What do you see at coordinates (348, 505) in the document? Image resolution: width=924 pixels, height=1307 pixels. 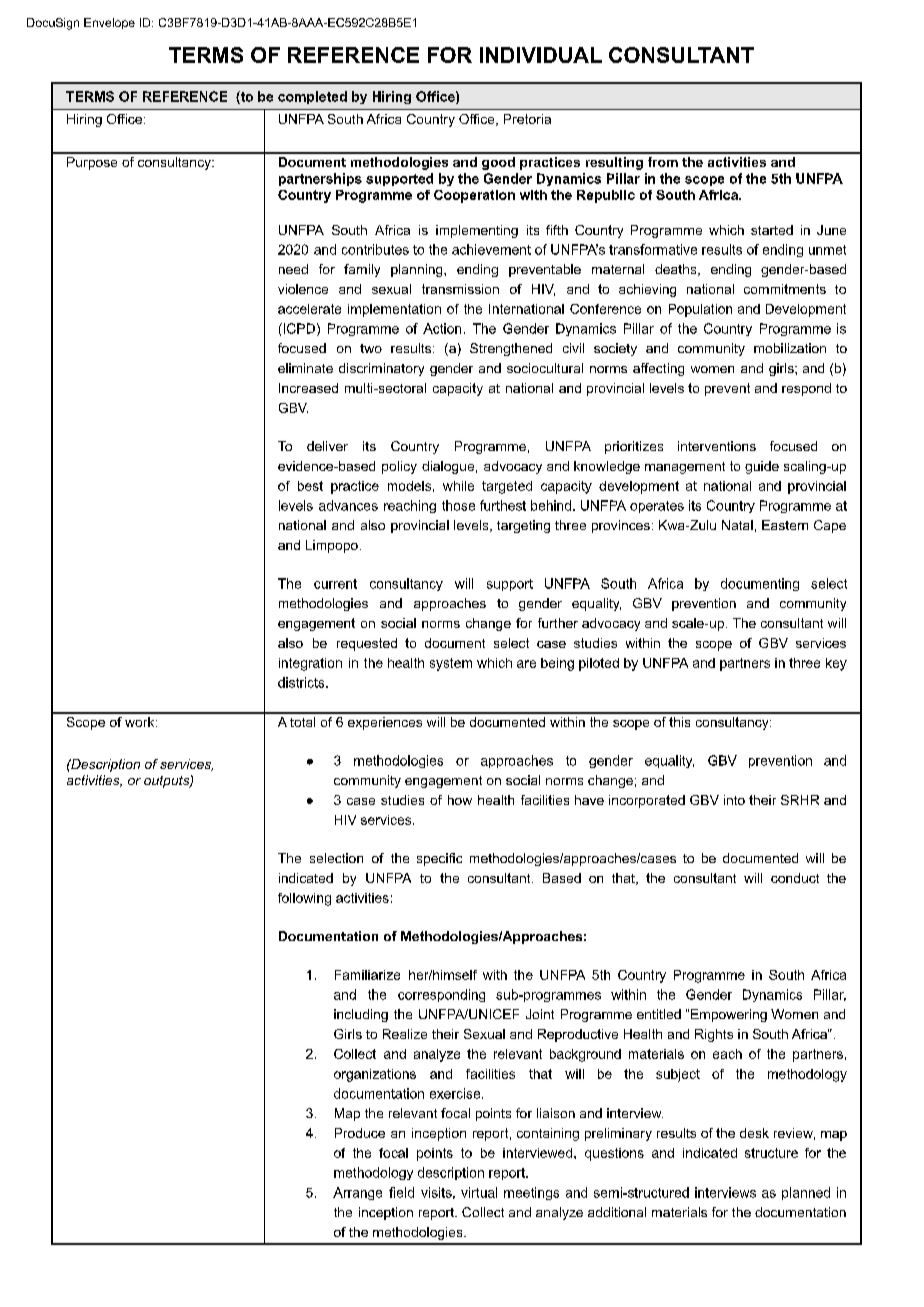 I see `advances` at bounding box center [348, 505].
